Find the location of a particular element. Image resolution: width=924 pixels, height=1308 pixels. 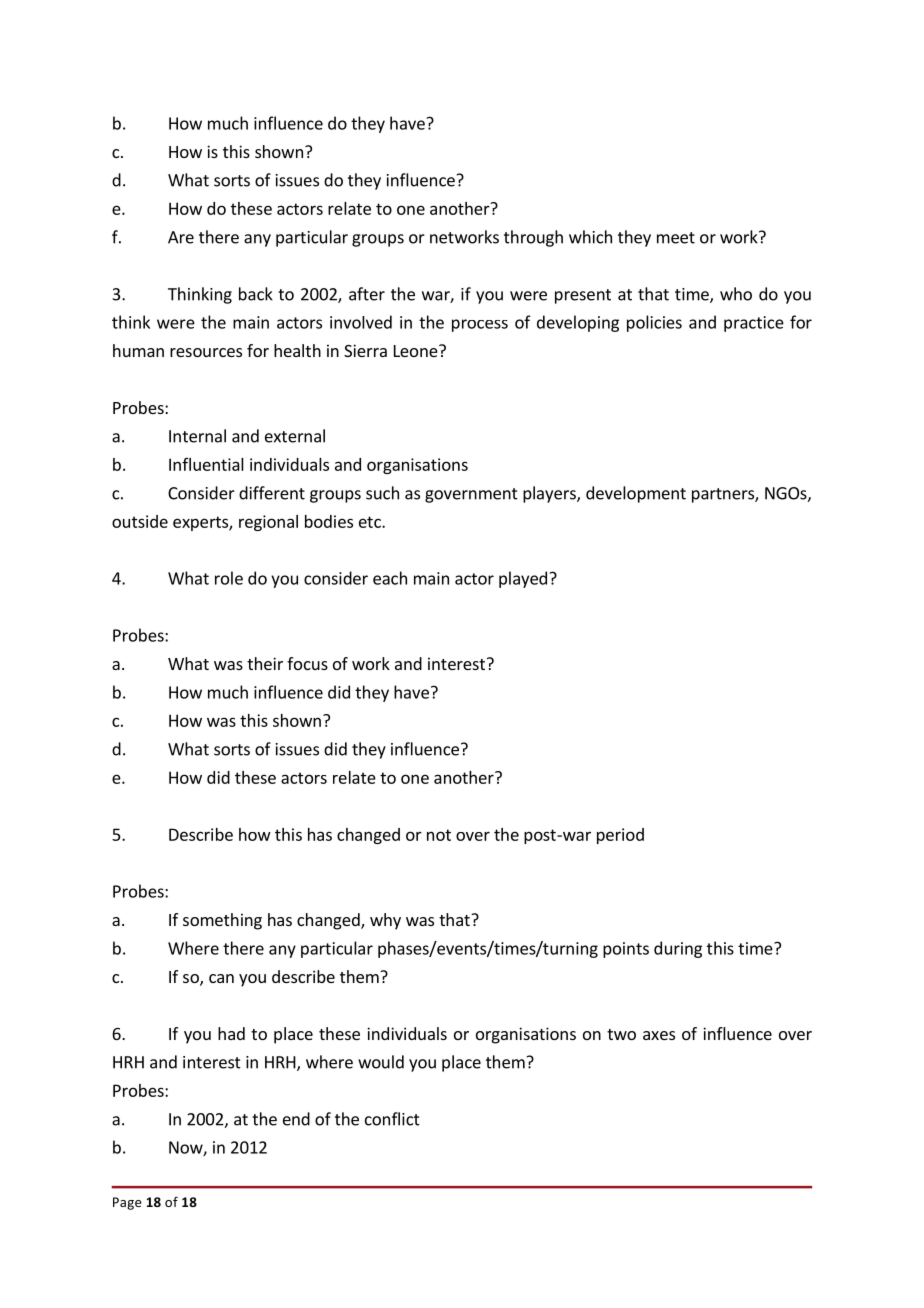

development is located at coordinates (636, 494).
